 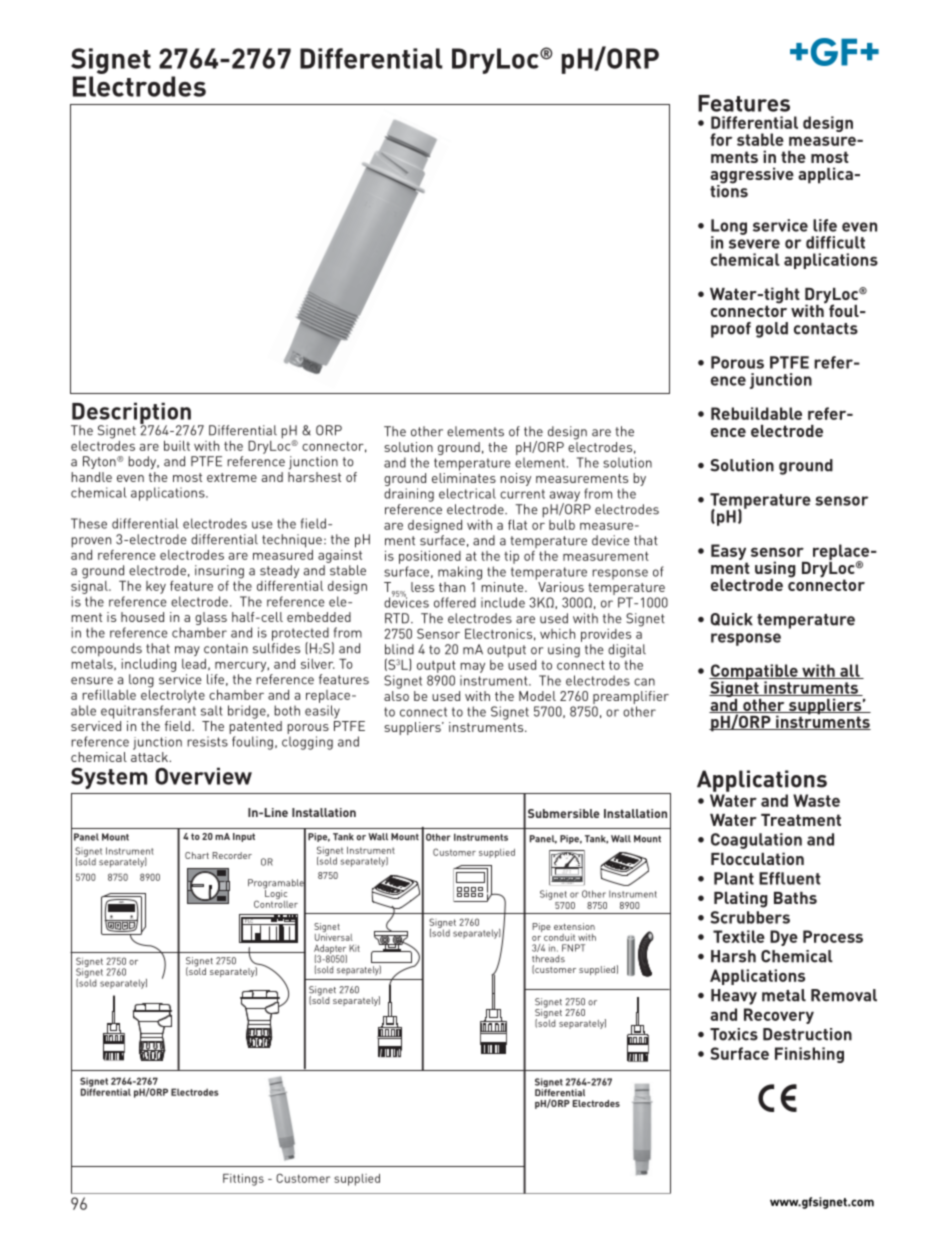 I want to click on Compatible, so click(x=754, y=673).
